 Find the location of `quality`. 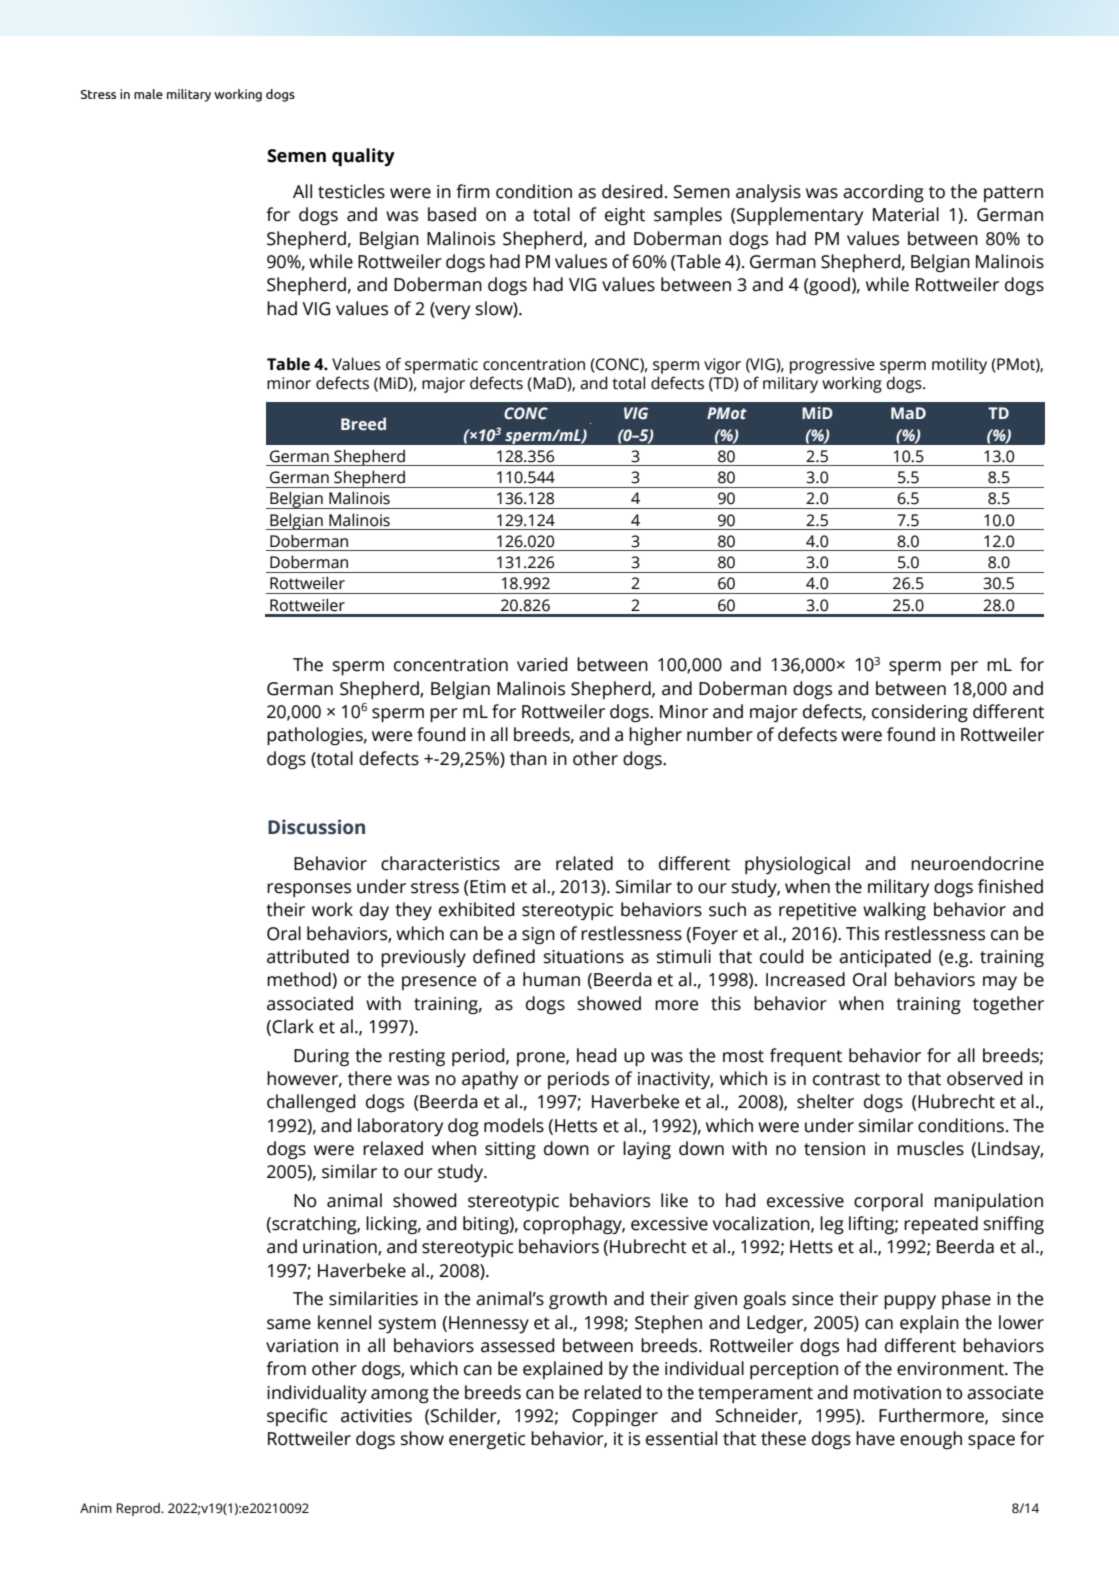

quality is located at coordinates (363, 157).
